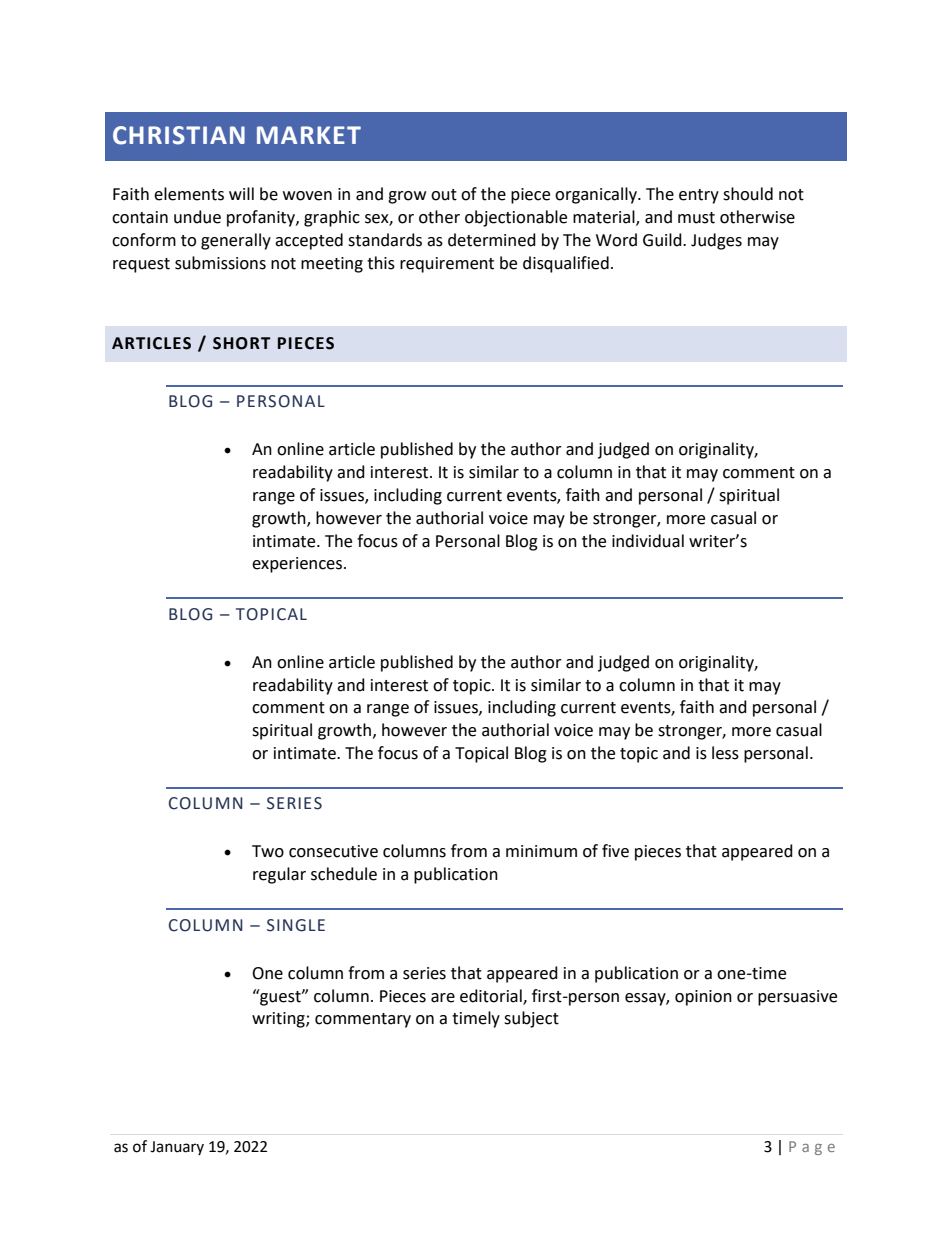 The width and height of the screenshot is (952, 1233). Describe the element at coordinates (531, 1019) in the screenshot. I see `subject` at that location.
